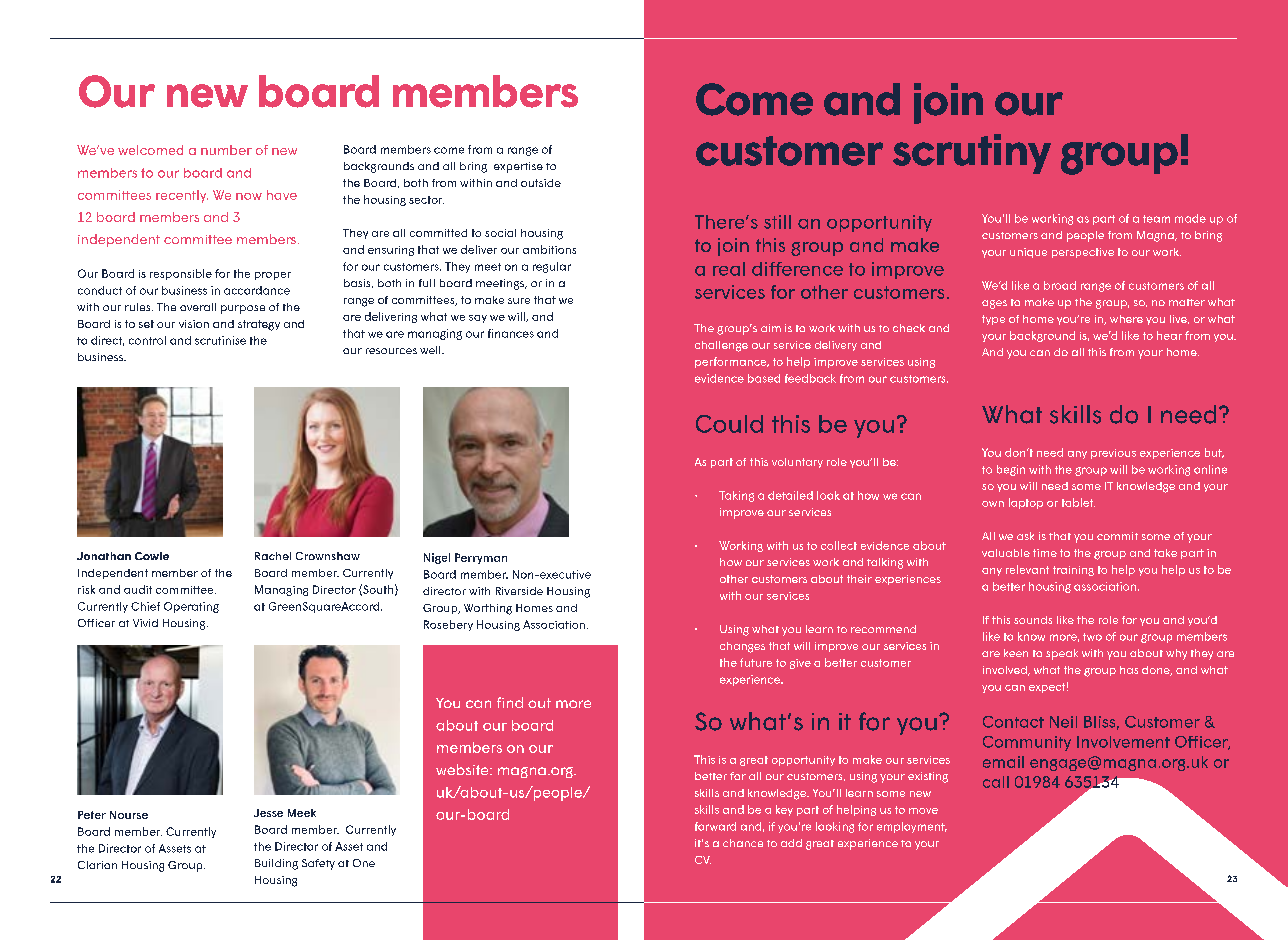 This page has height=940, width=1288. What do you see at coordinates (273, 556) in the page?
I see `Rachel` at bounding box center [273, 556].
